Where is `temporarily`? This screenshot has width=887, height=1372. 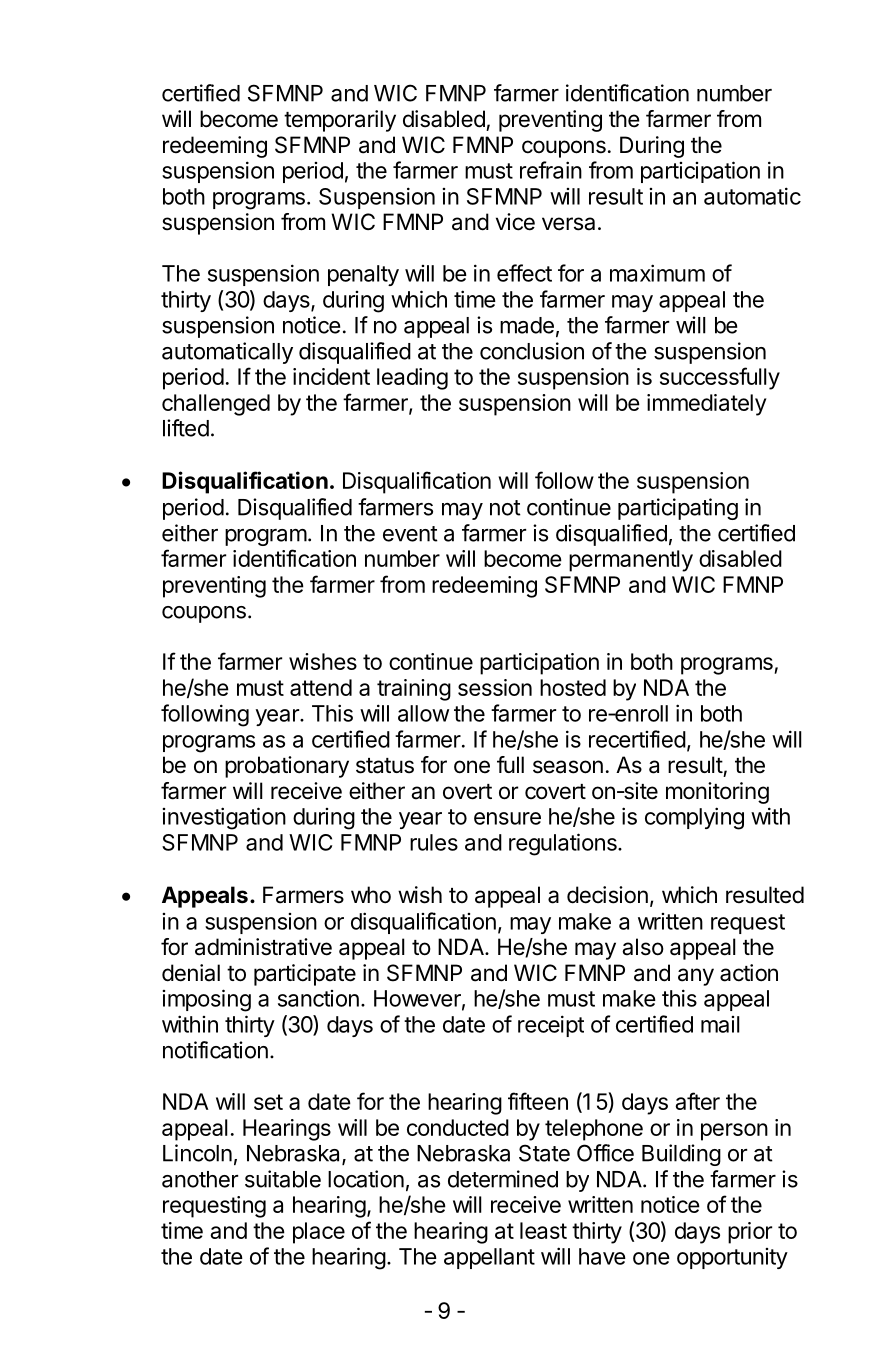 temporarily is located at coordinates (340, 121).
